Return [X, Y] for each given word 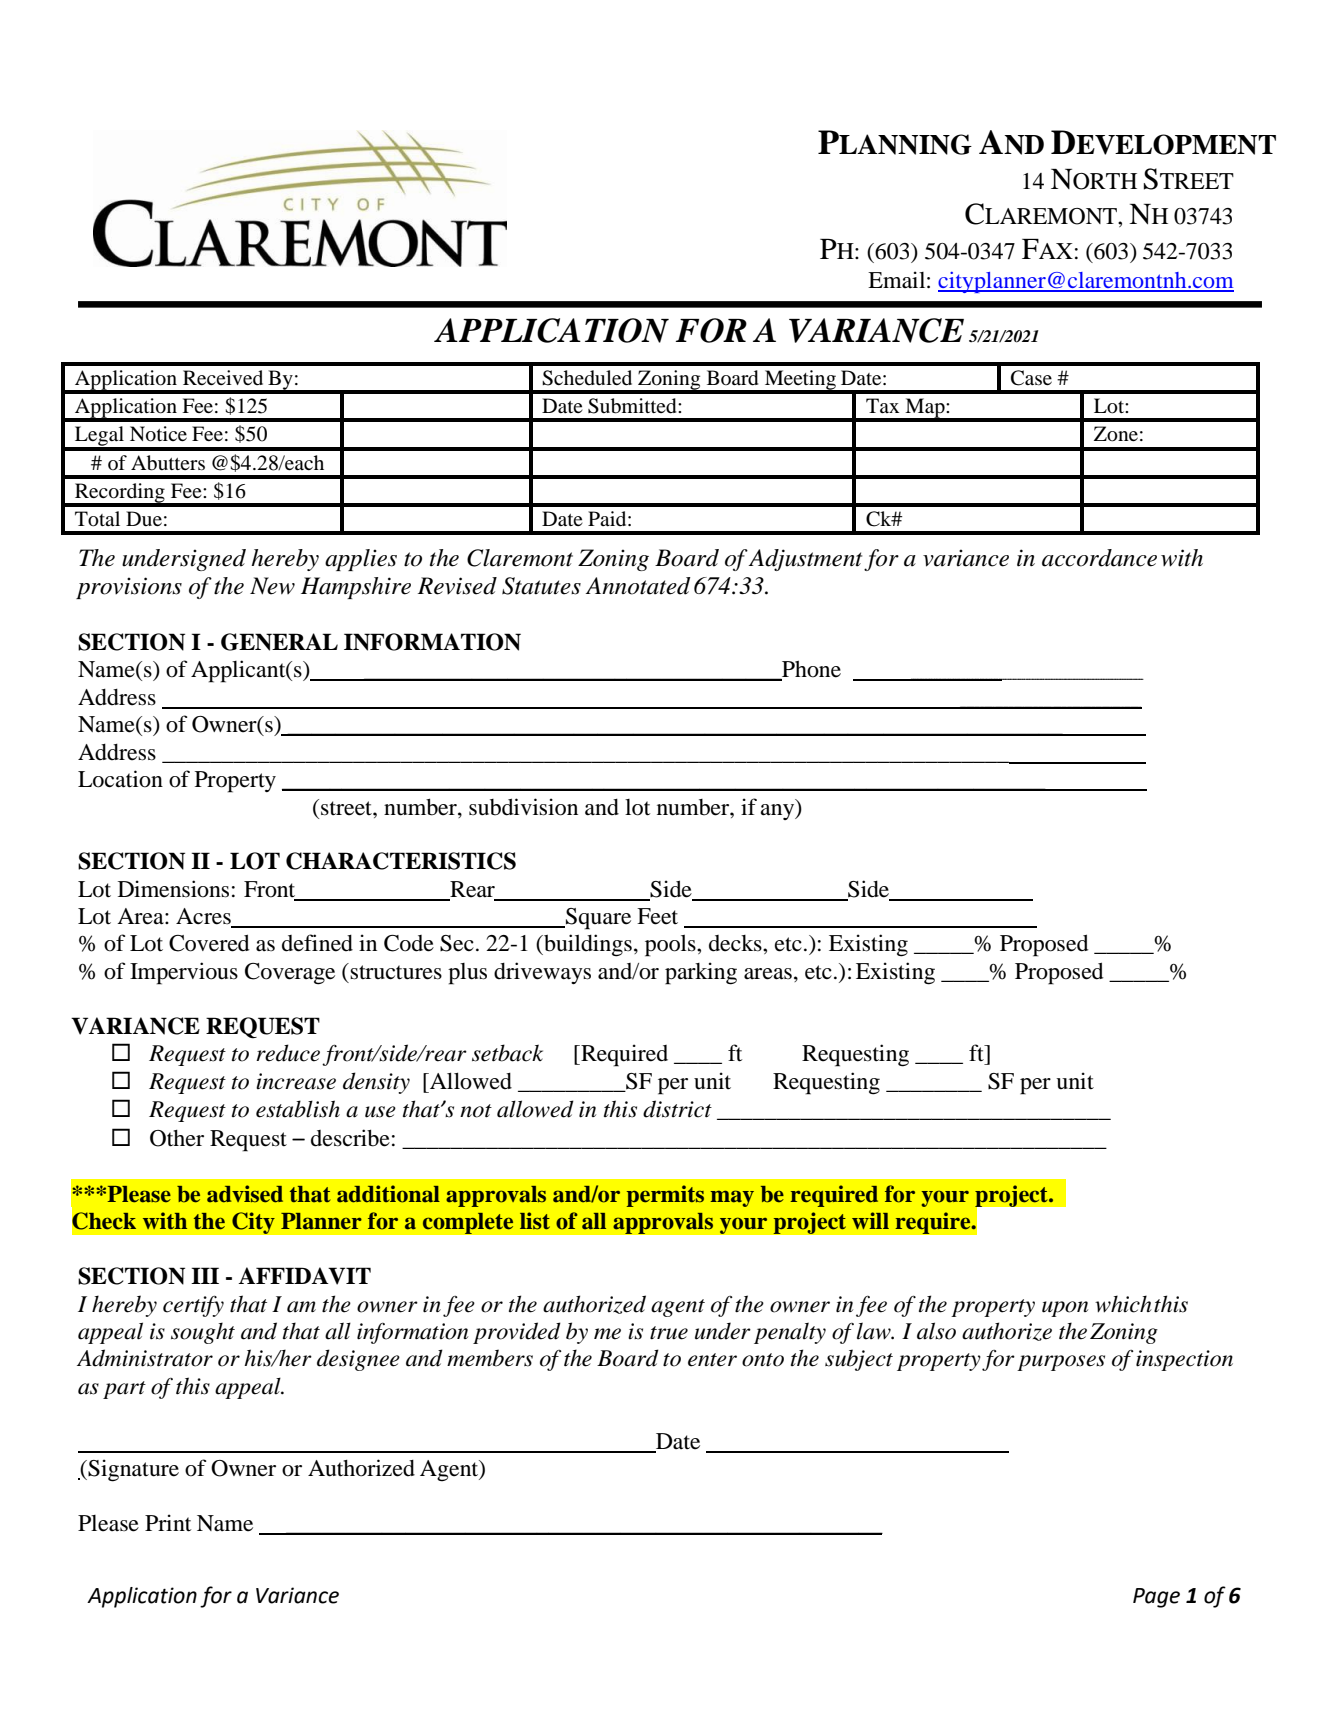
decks [736, 943]
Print [168, 1523]
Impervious [184, 973]
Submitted [633, 406]
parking [701, 973]
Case [1031, 378]
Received [223, 378]
